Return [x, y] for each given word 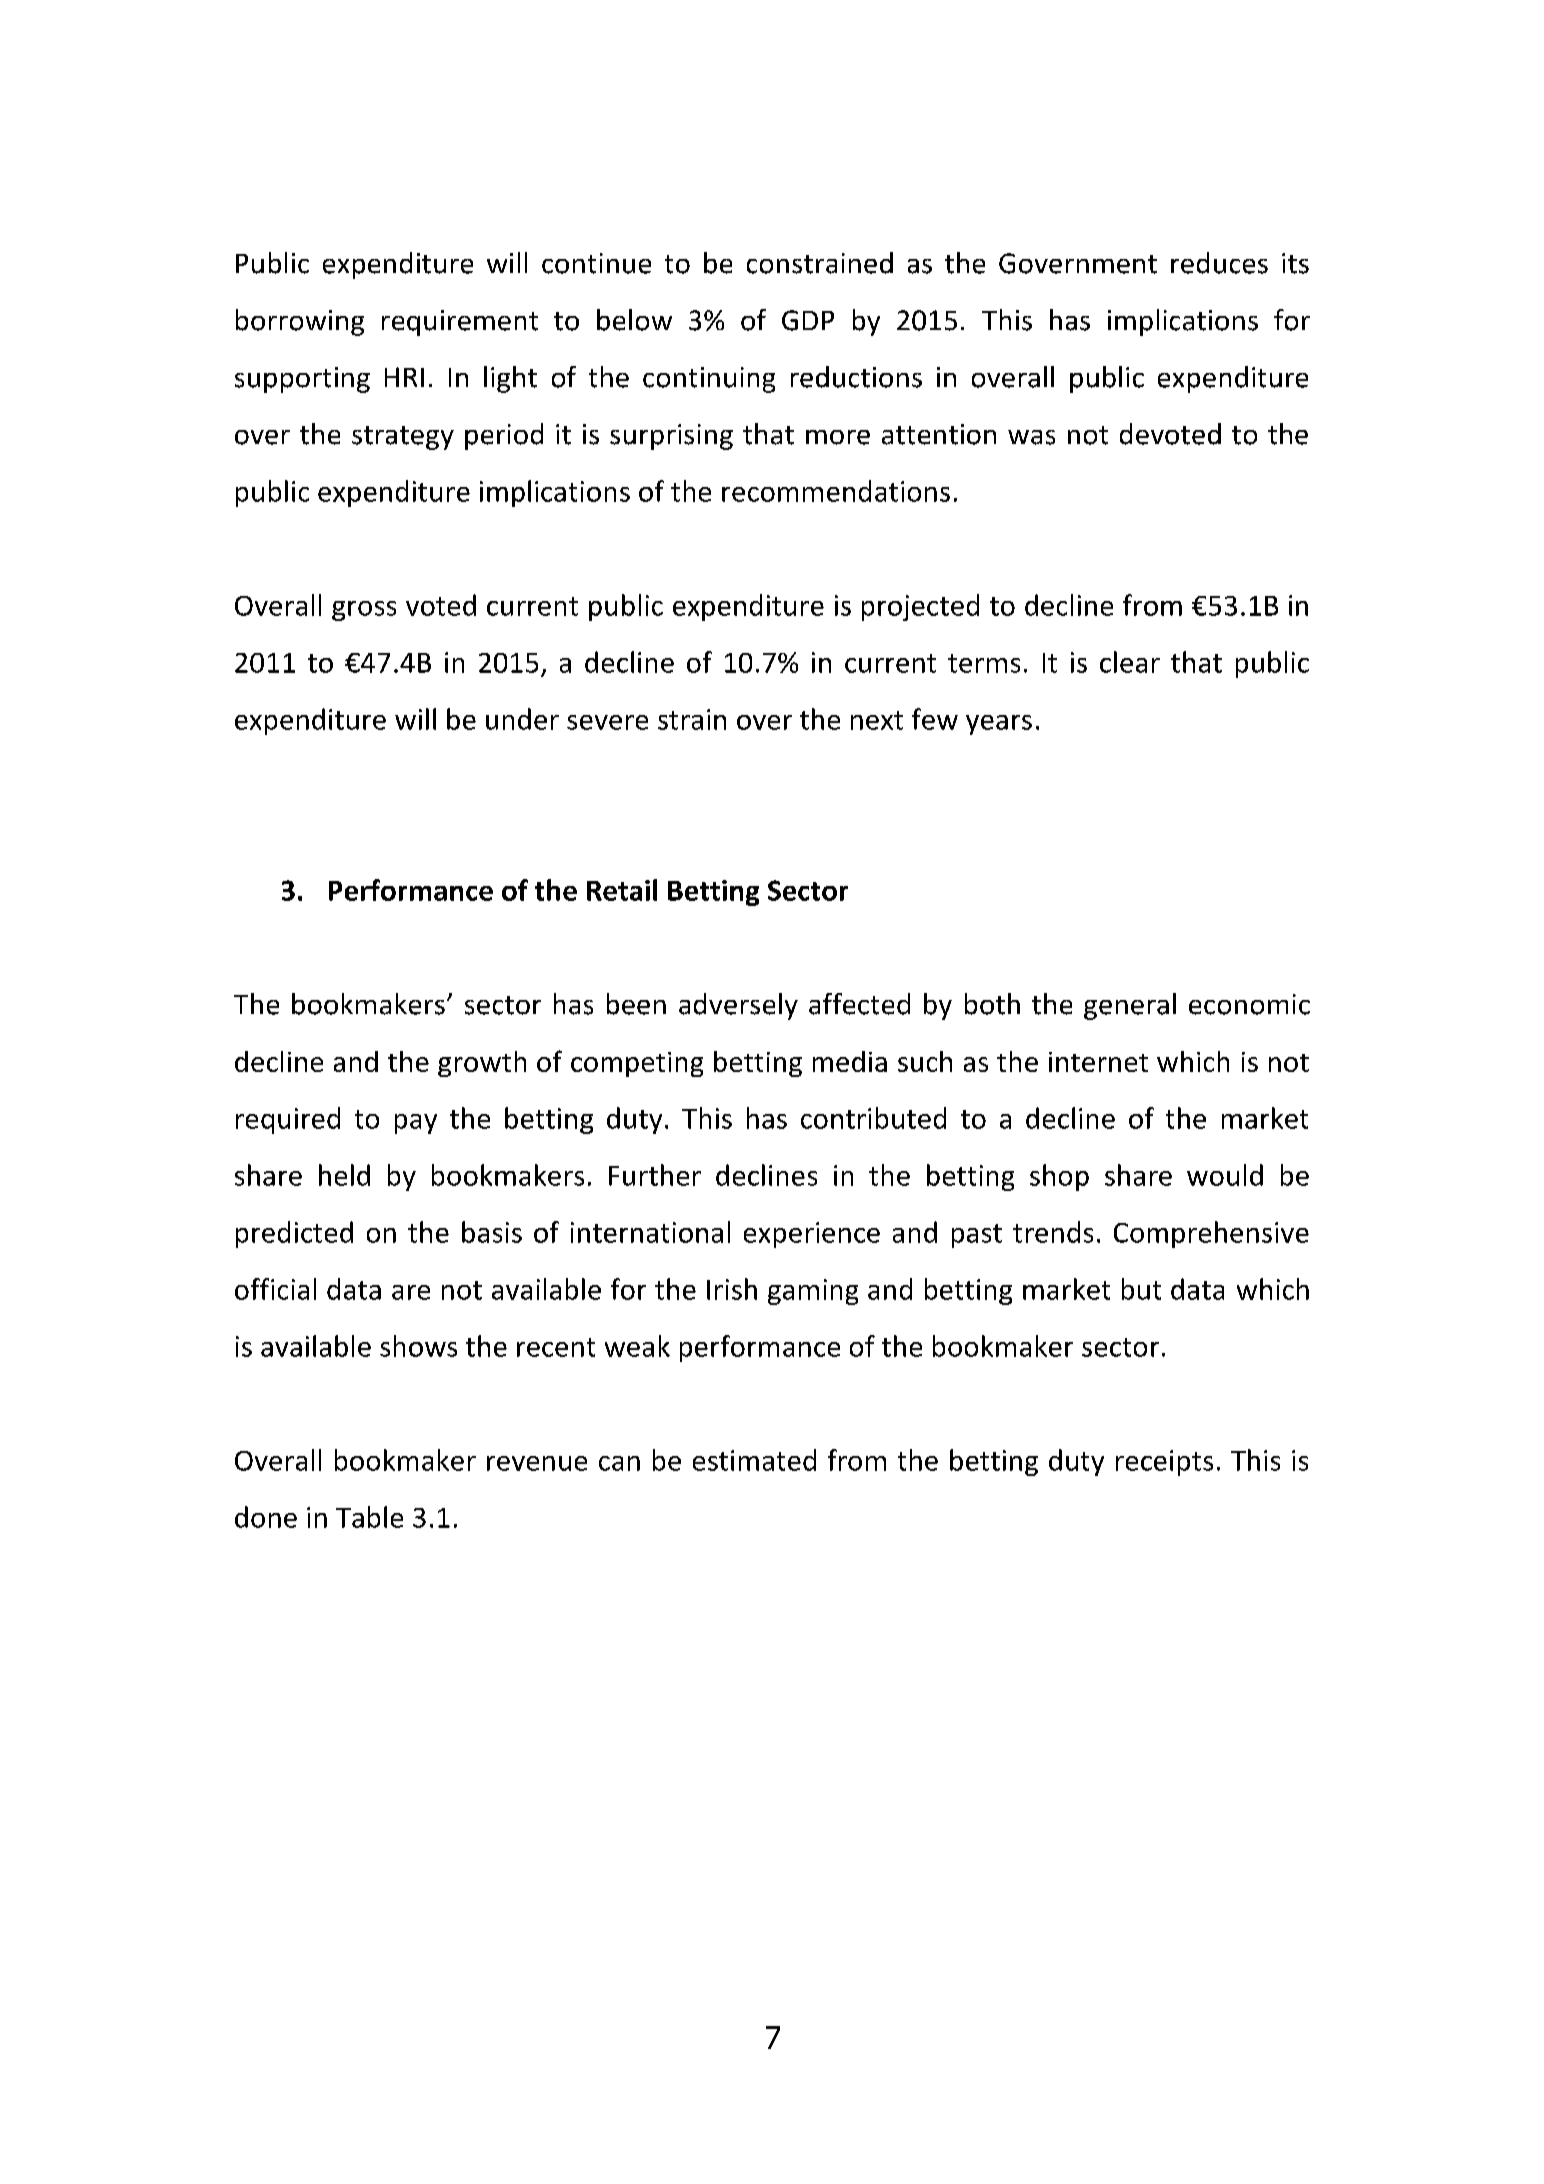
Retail [622, 890]
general [1130, 1006]
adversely [738, 1006]
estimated [754, 1460]
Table [369, 1517]
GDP [808, 320]
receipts [1164, 1463]
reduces [1219, 263]
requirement [460, 323]
